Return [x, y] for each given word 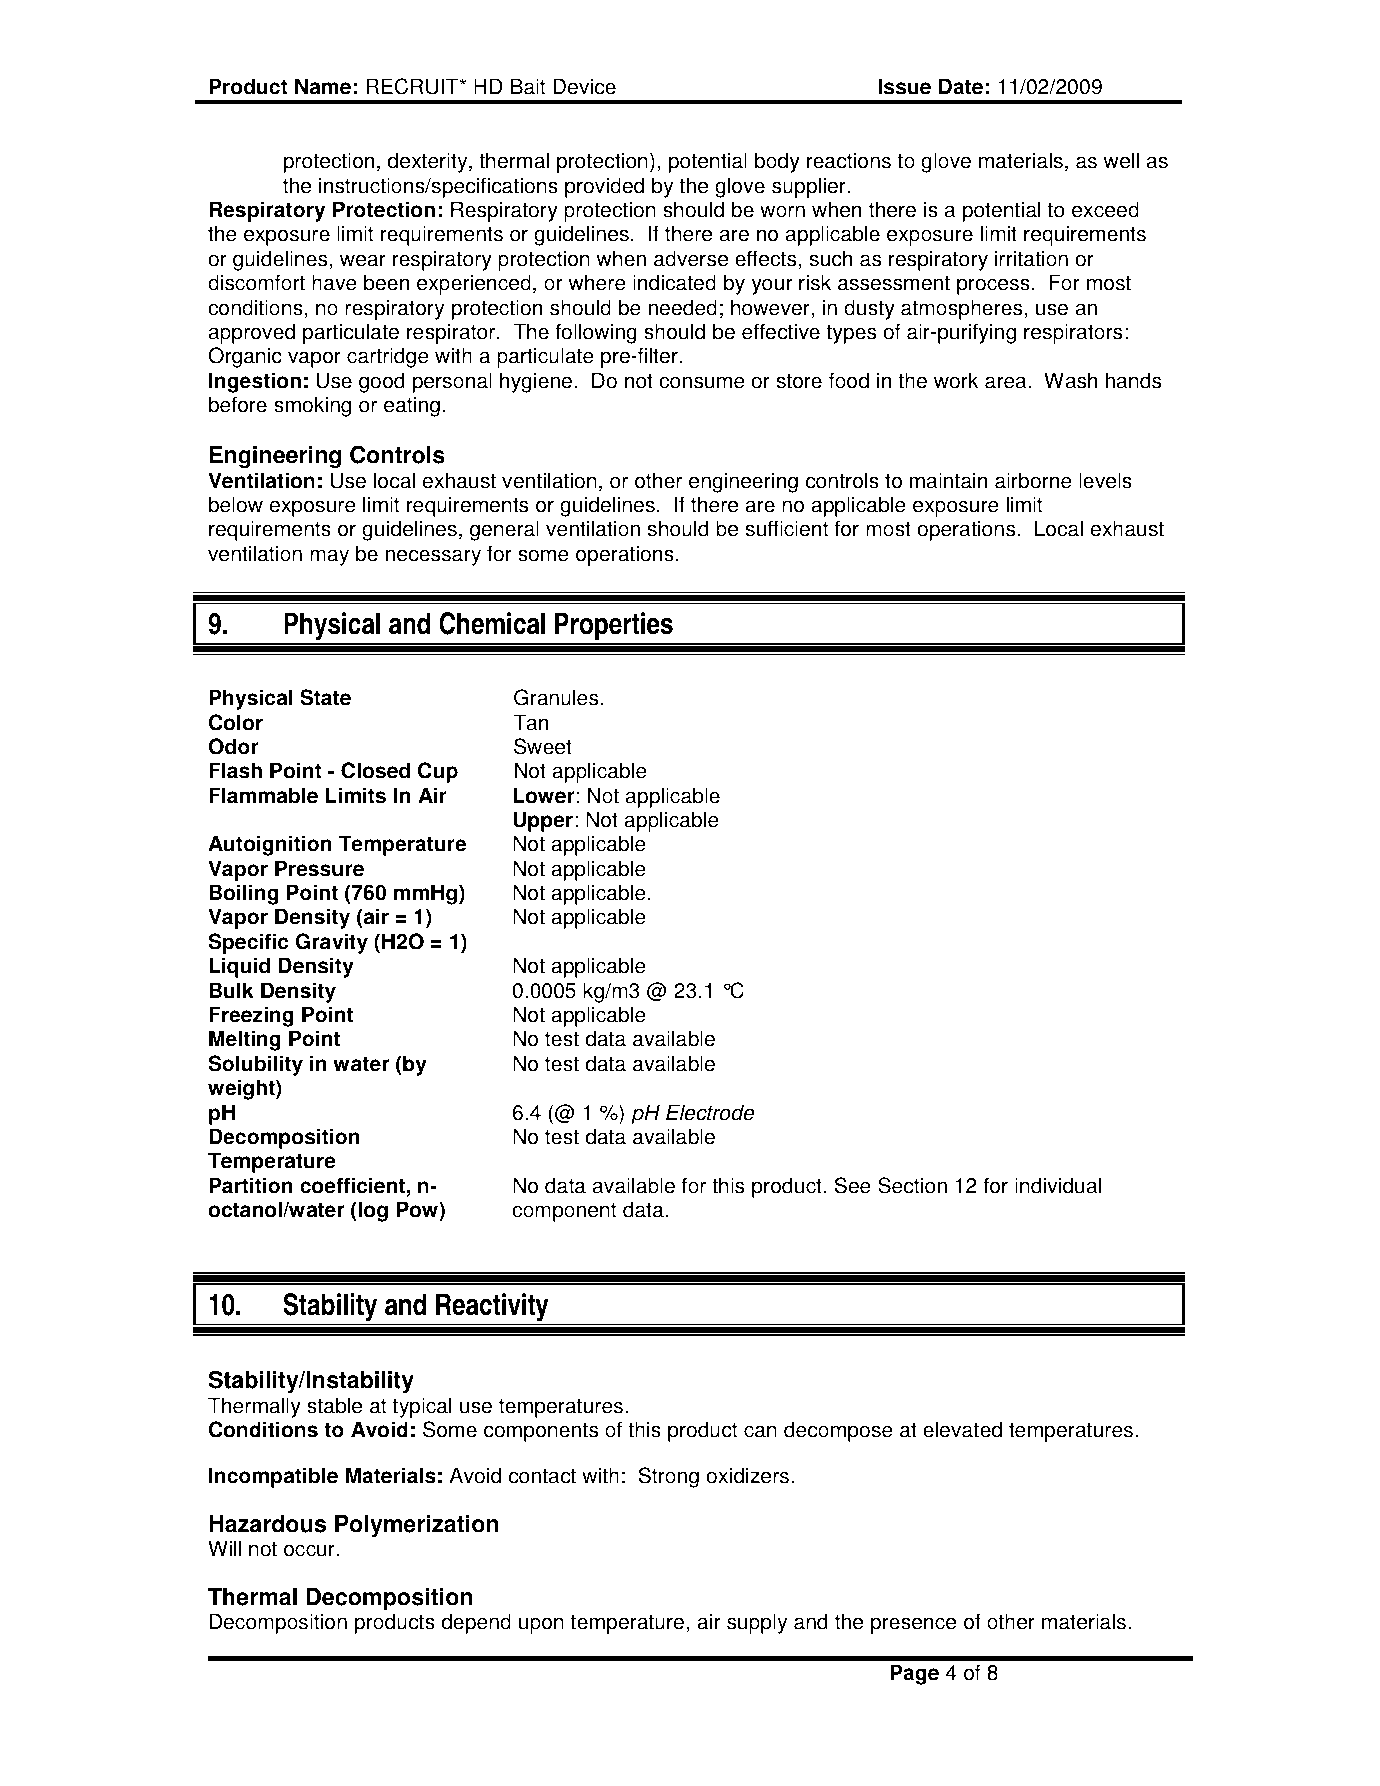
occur [310, 1550]
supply [757, 1623]
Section [912, 1185]
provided [604, 187]
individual [1058, 1185]
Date [961, 86]
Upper [543, 821]
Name [323, 86]
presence [913, 1625]
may [329, 557]
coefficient [352, 1185]
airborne [1033, 480]
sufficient [787, 528]
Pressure [319, 868]
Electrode [710, 1112]
